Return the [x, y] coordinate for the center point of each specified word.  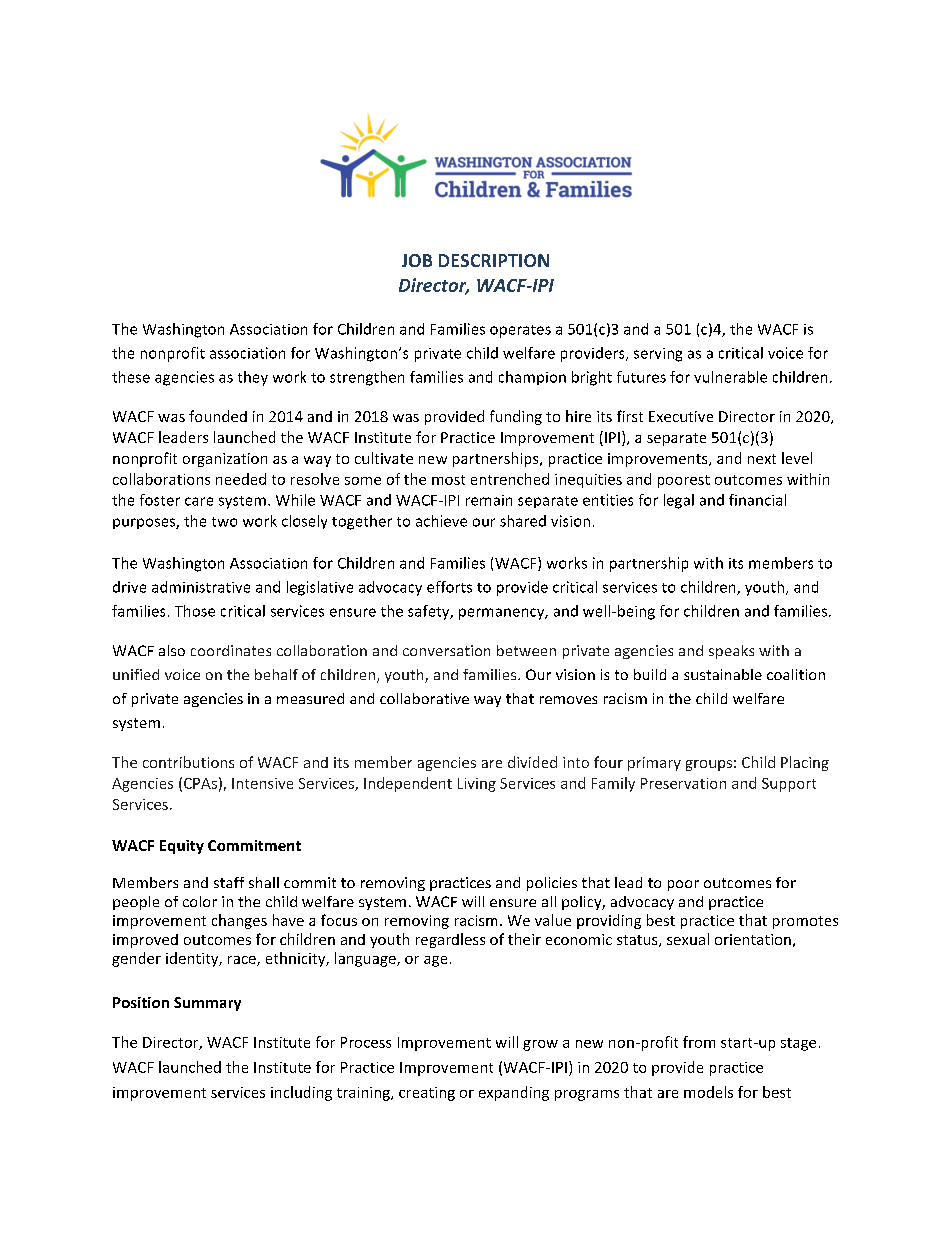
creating [427, 1094]
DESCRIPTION [494, 260]
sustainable [723, 674]
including [301, 1093]
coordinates [231, 650]
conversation [446, 650]
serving [658, 355]
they [253, 378]
